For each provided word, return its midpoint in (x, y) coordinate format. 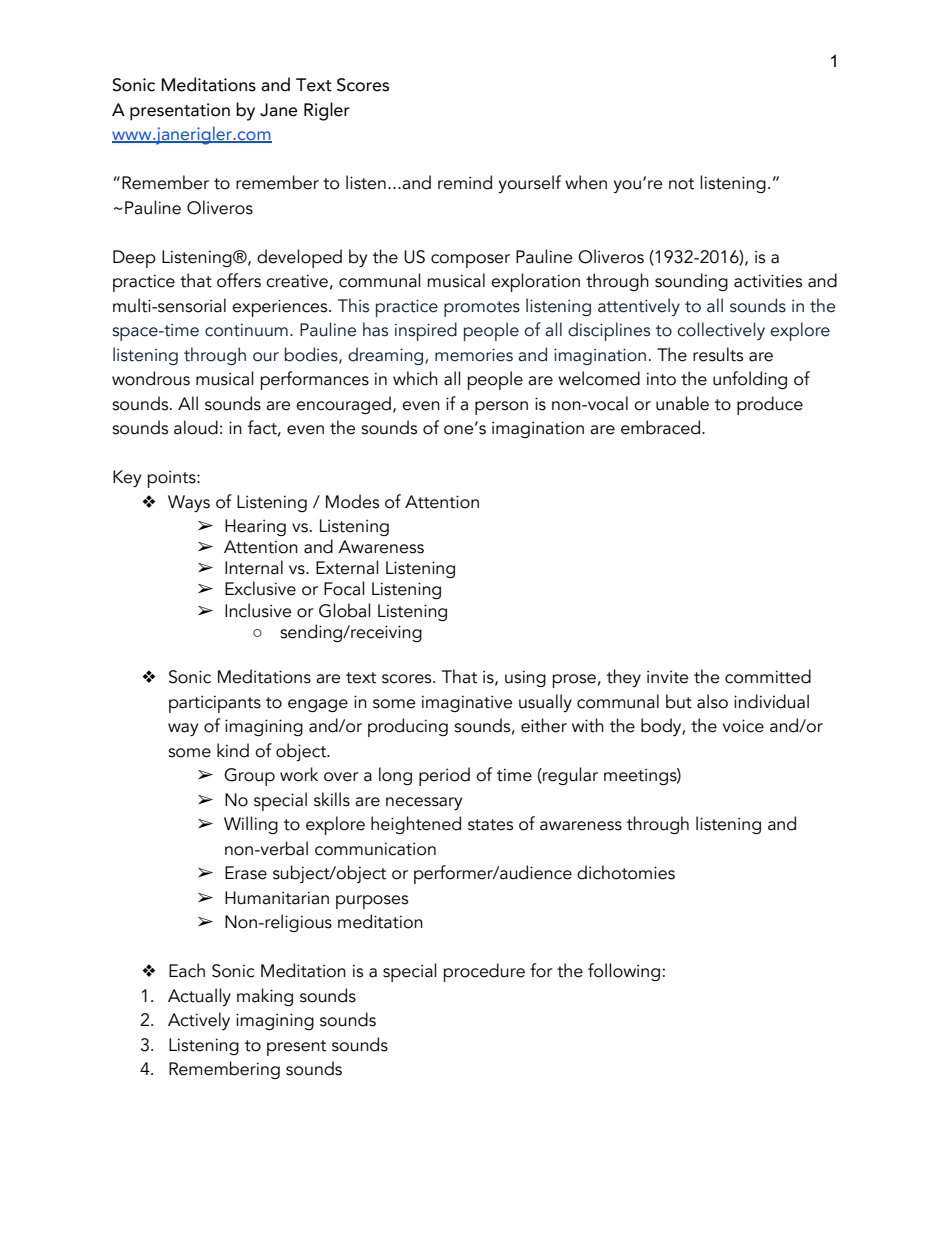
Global (345, 610)
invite (668, 677)
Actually (199, 997)
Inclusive (258, 610)
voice (743, 726)
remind (465, 182)
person (501, 408)
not (681, 184)
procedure (484, 972)
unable (682, 403)
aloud (196, 427)
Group (249, 777)
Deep (134, 259)
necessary (424, 803)
